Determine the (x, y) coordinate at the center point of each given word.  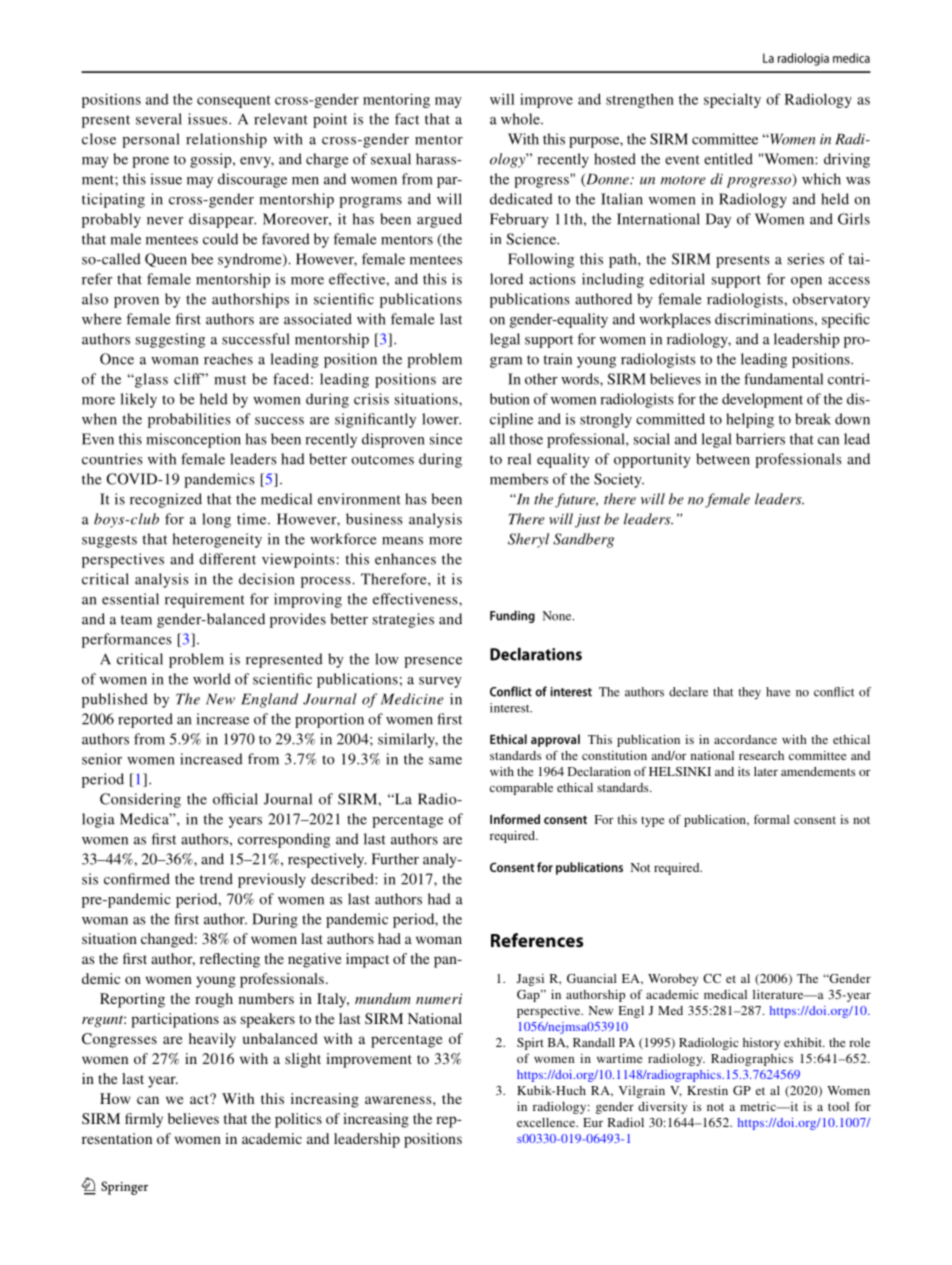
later (766, 771)
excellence (547, 1122)
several (159, 119)
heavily (212, 1040)
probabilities (189, 420)
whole (521, 119)
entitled (728, 159)
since (446, 439)
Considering (140, 800)
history (761, 1044)
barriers (760, 439)
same (445, 761)
